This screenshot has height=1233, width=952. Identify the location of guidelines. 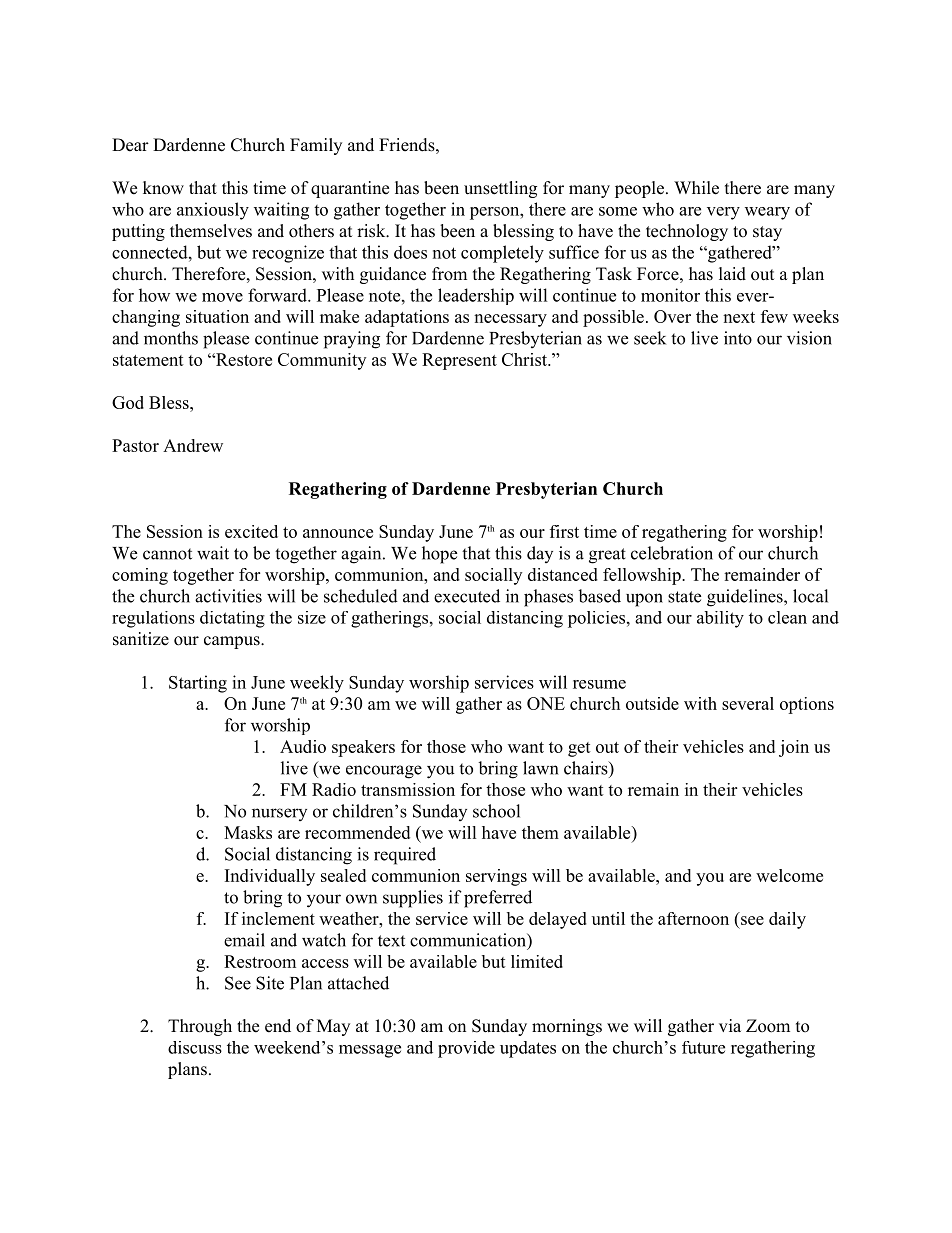
(745, 598).
